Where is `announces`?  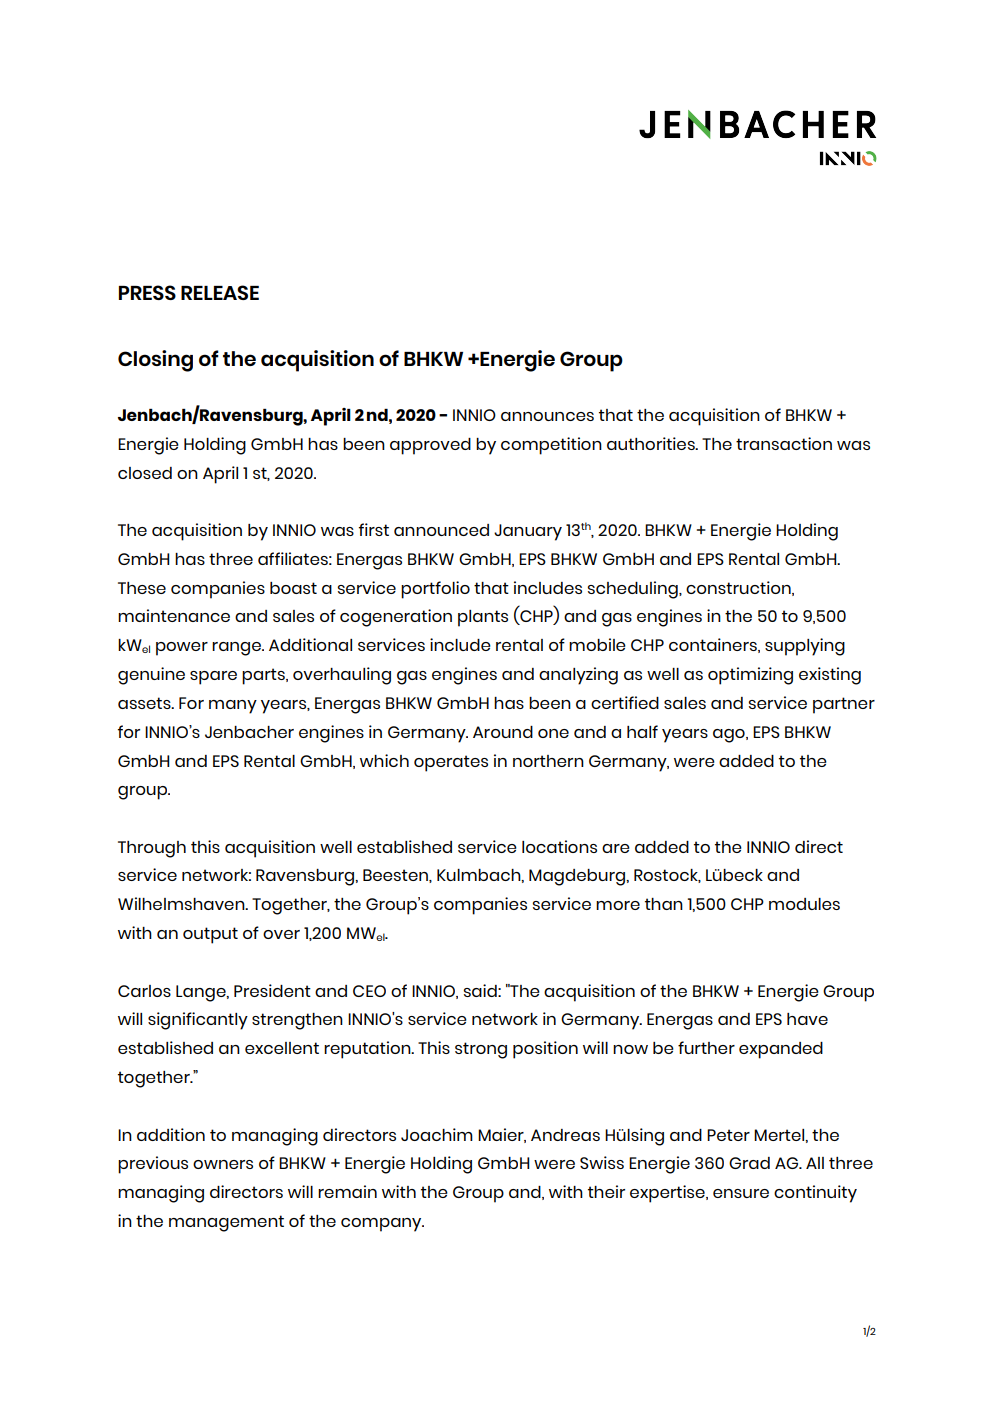 announces is located at coordinates (547, 416).
